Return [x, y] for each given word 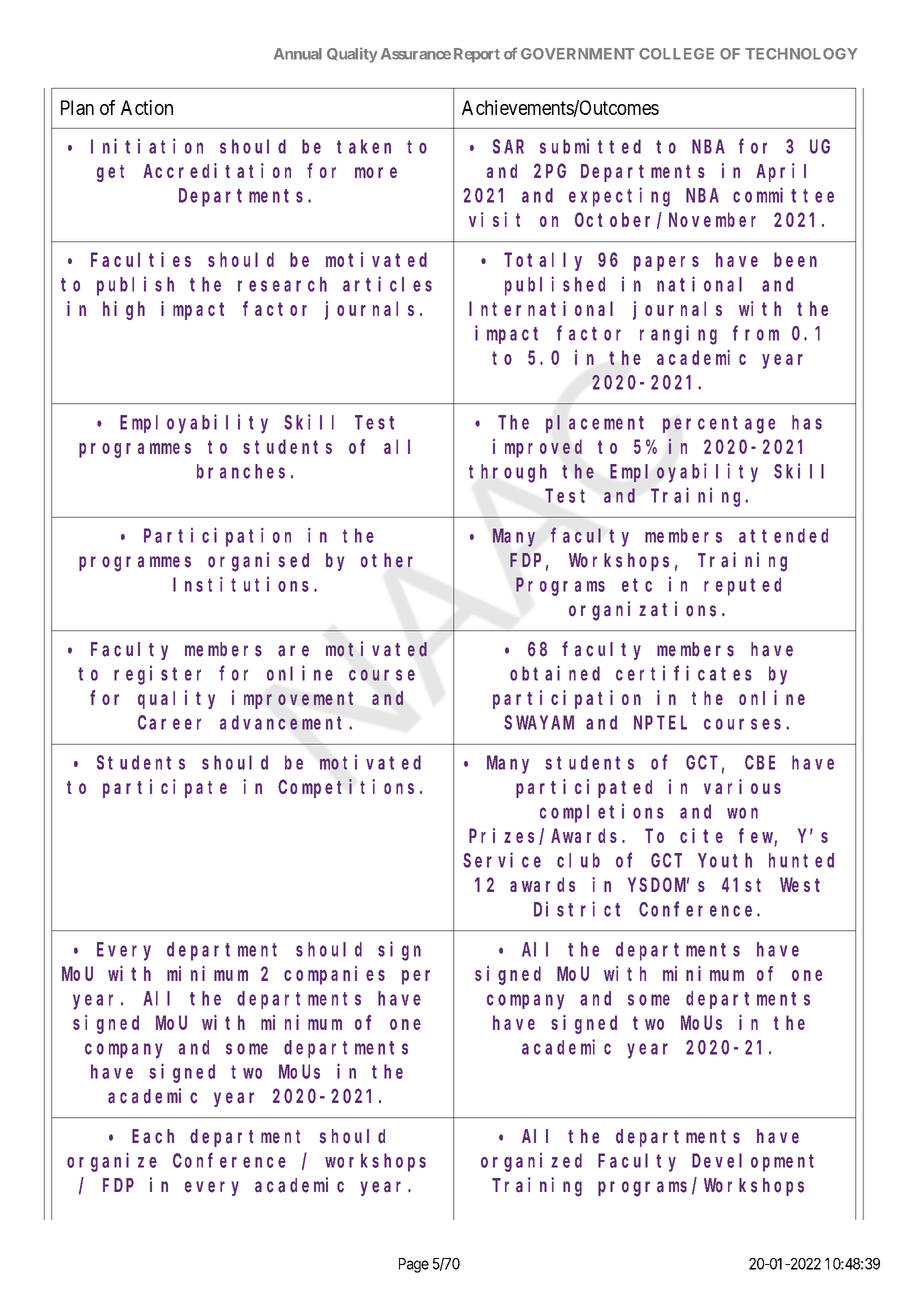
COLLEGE [676, 54]
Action [147, 107]
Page [414, 1265]
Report [477, 55]
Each [153, 1136]
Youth [725, 860]
